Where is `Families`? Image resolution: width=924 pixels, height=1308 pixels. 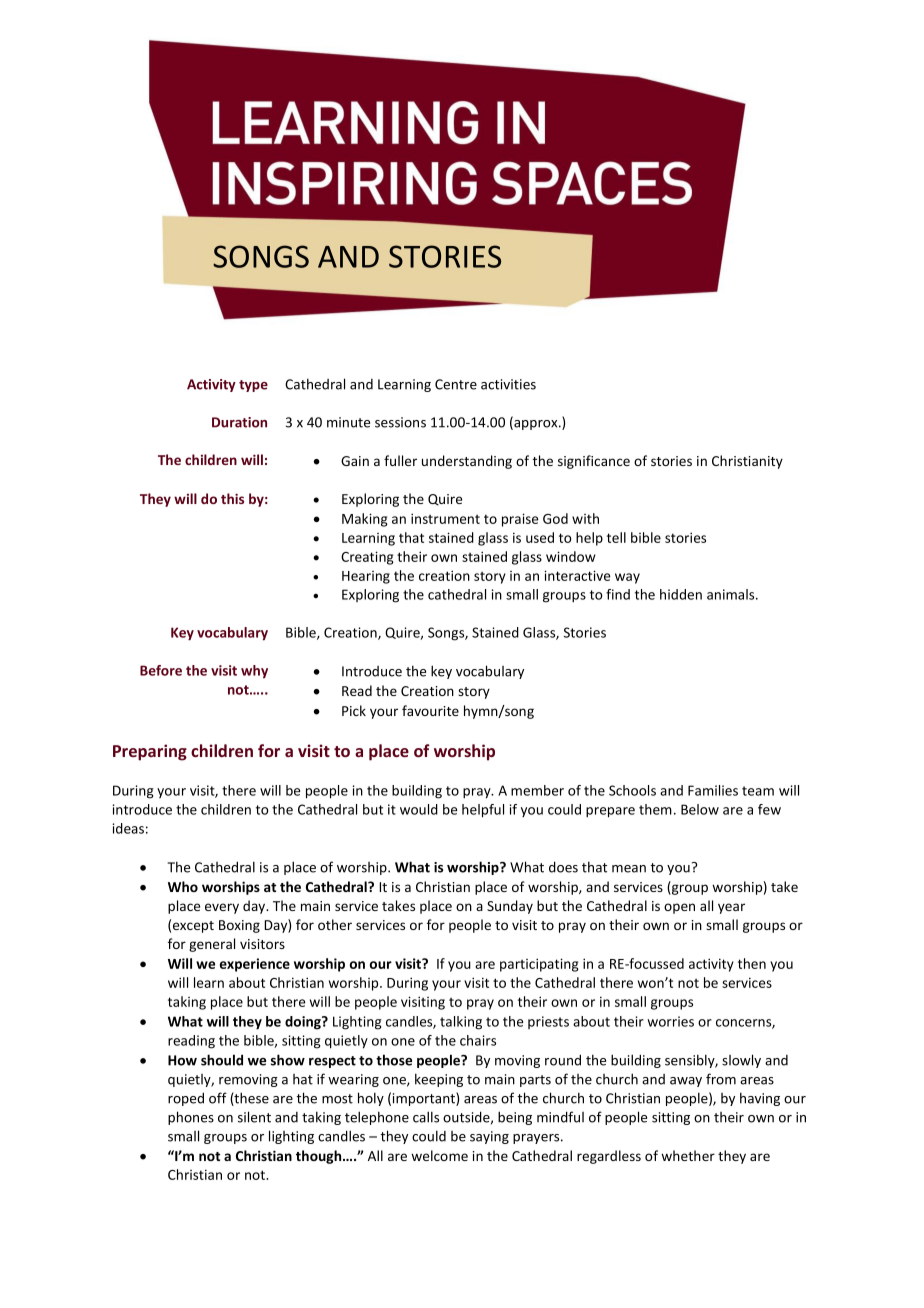 Families is located at coordinates (713, 790).
